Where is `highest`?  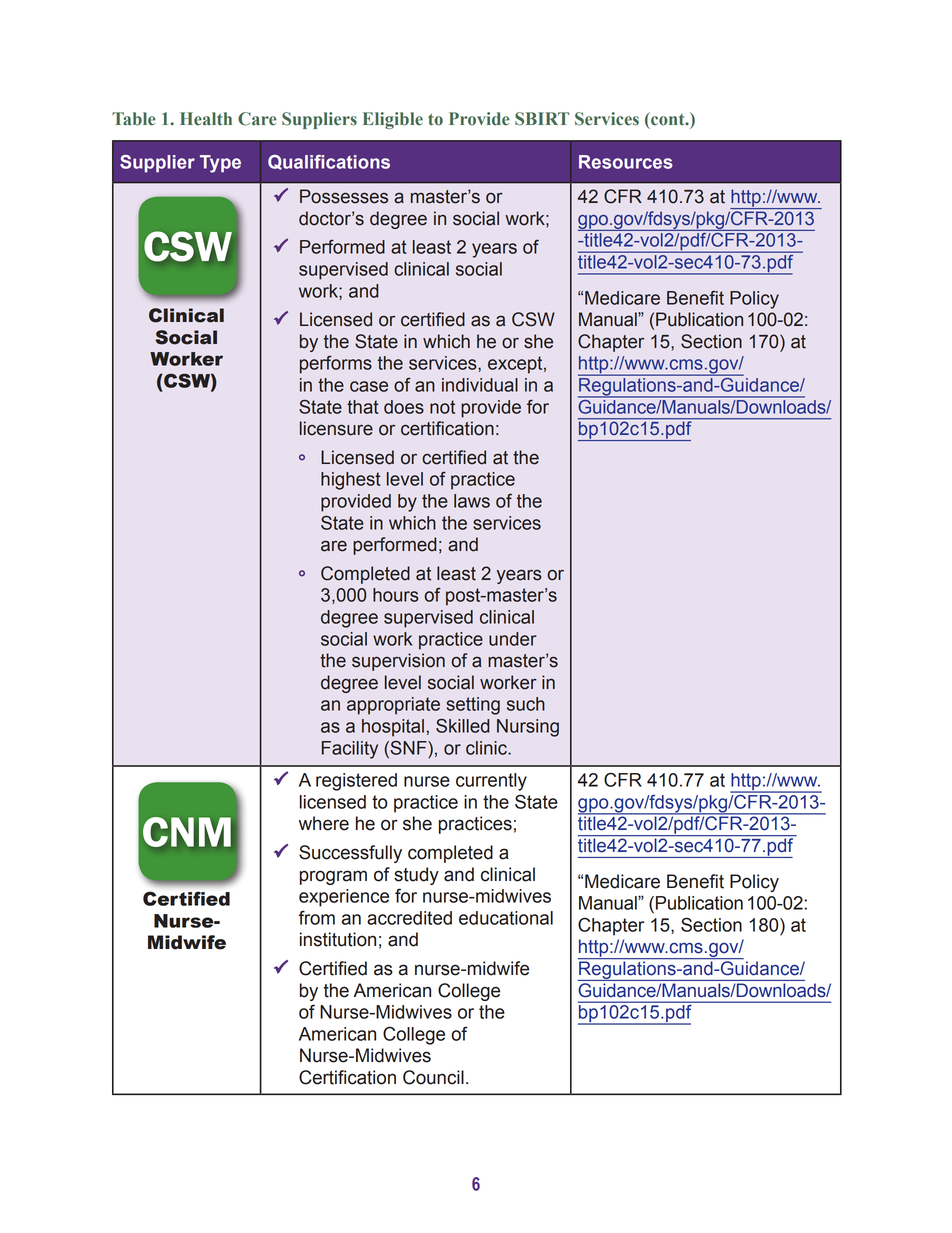 highest is located at coordinates (351, 481).
